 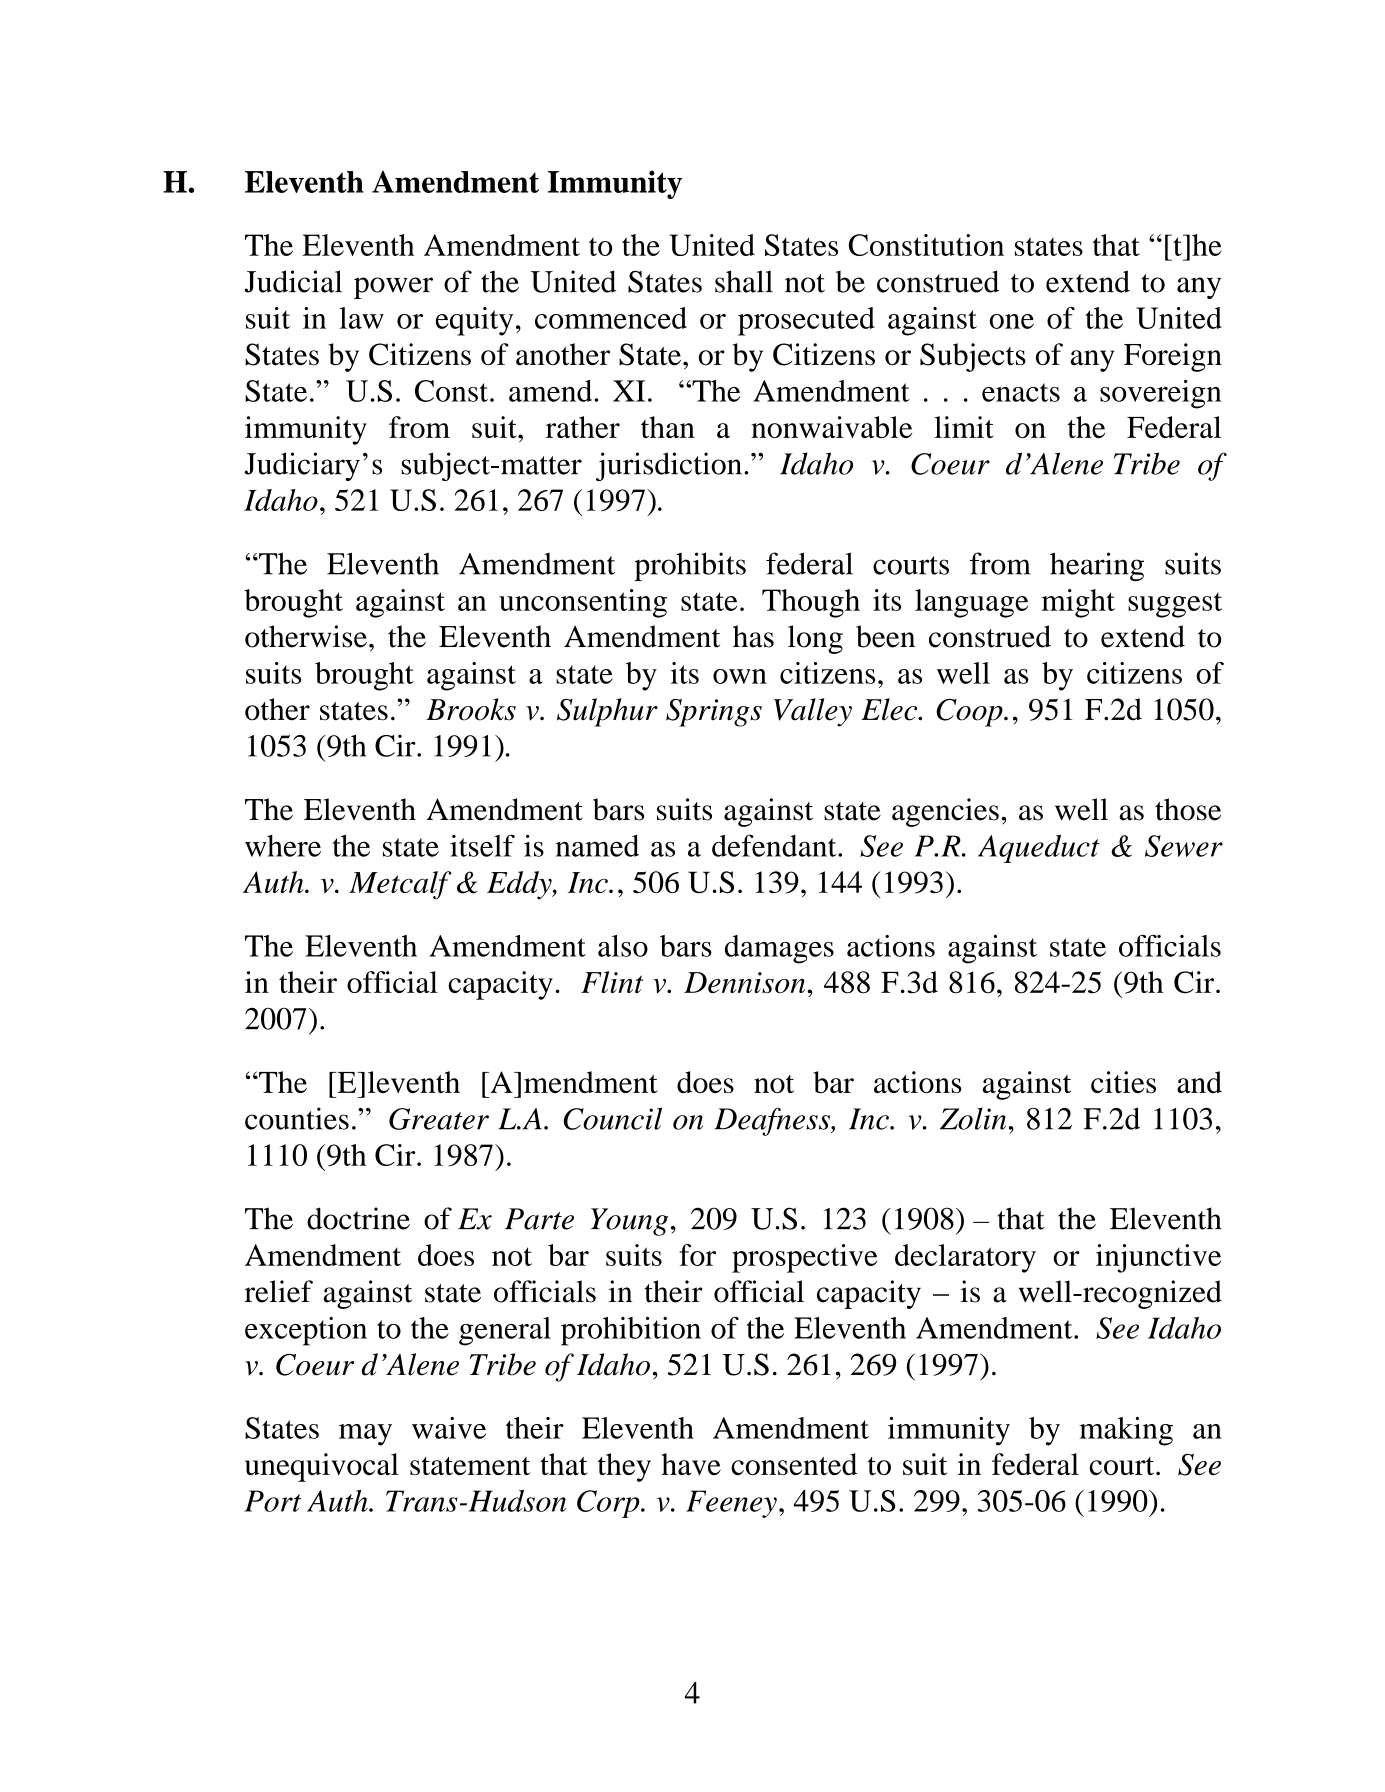 I want to click on shall, so click(x=744, y=281).
